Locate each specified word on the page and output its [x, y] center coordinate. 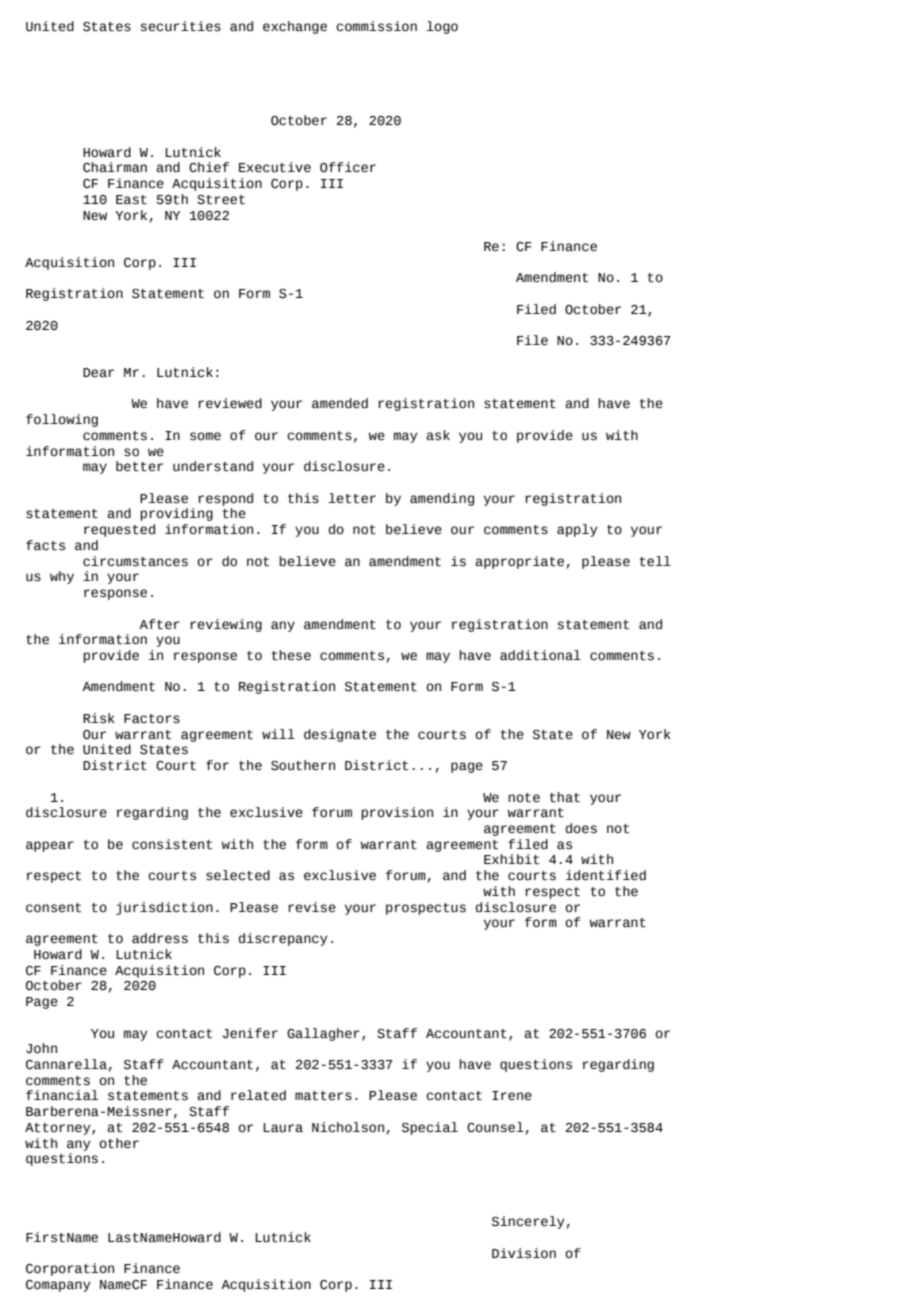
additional [540, 655]
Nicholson [348, 1127]
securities [181, 26]
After [159, 624]
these [291, 655]
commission [376, 26]
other [119, 1143]
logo [442, 27]
